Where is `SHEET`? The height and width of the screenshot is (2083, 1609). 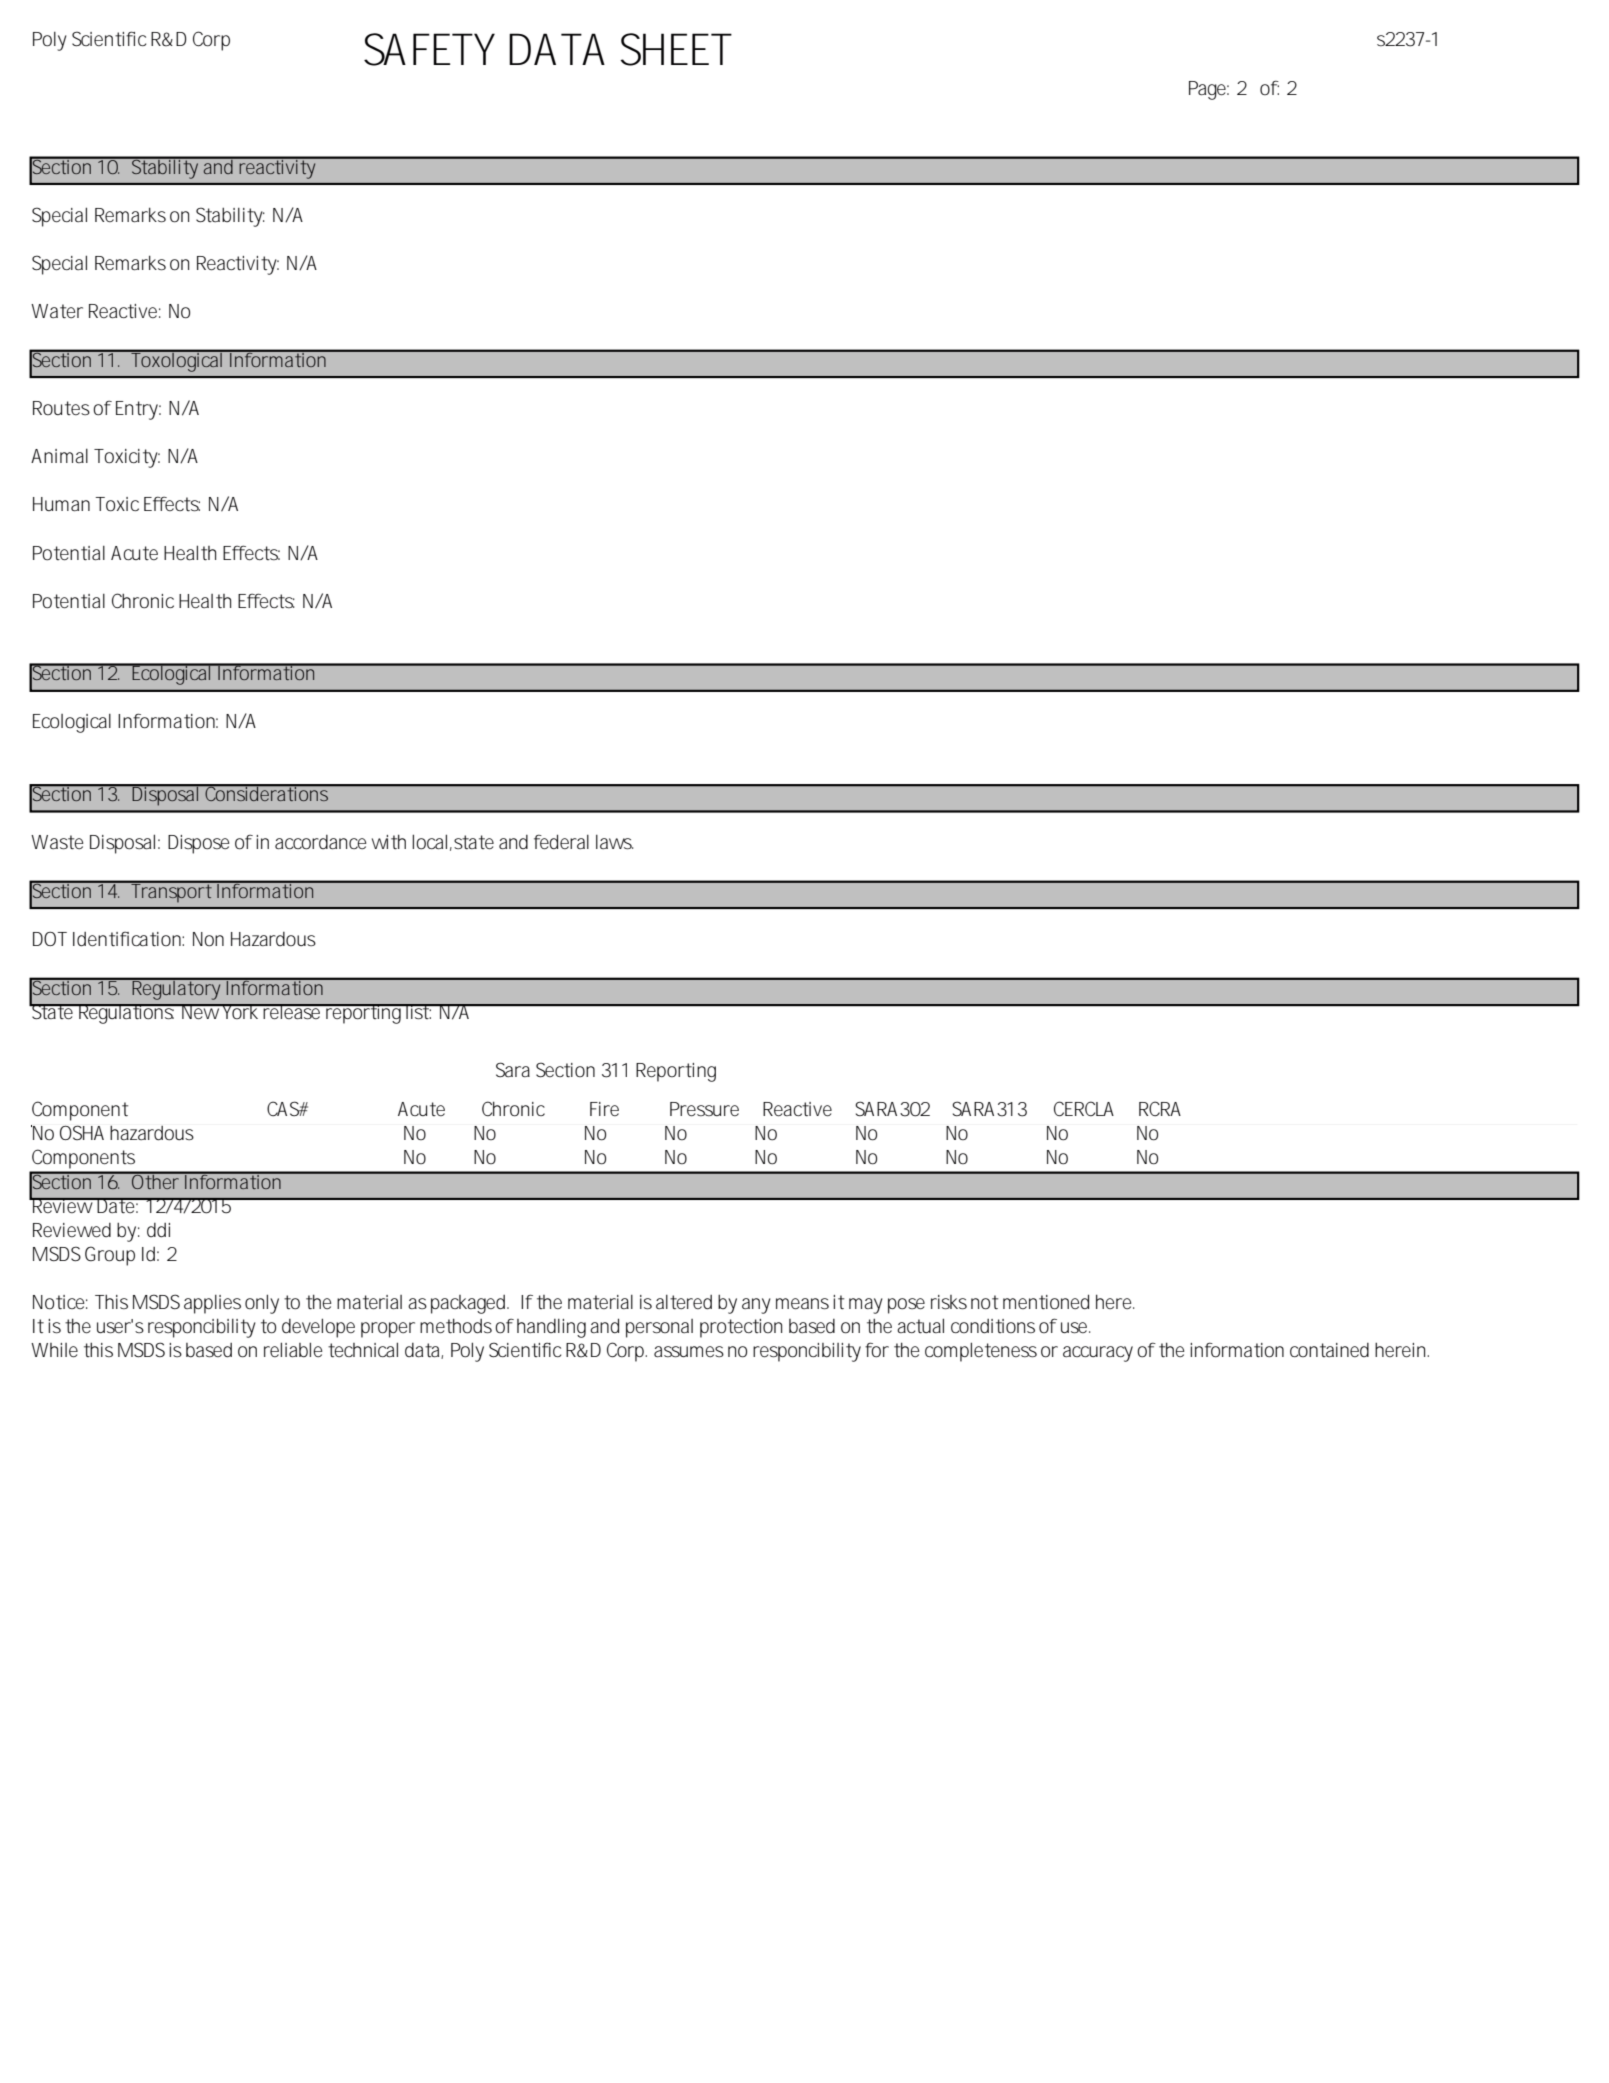 SHEET is located at coordinates (676, 49).
